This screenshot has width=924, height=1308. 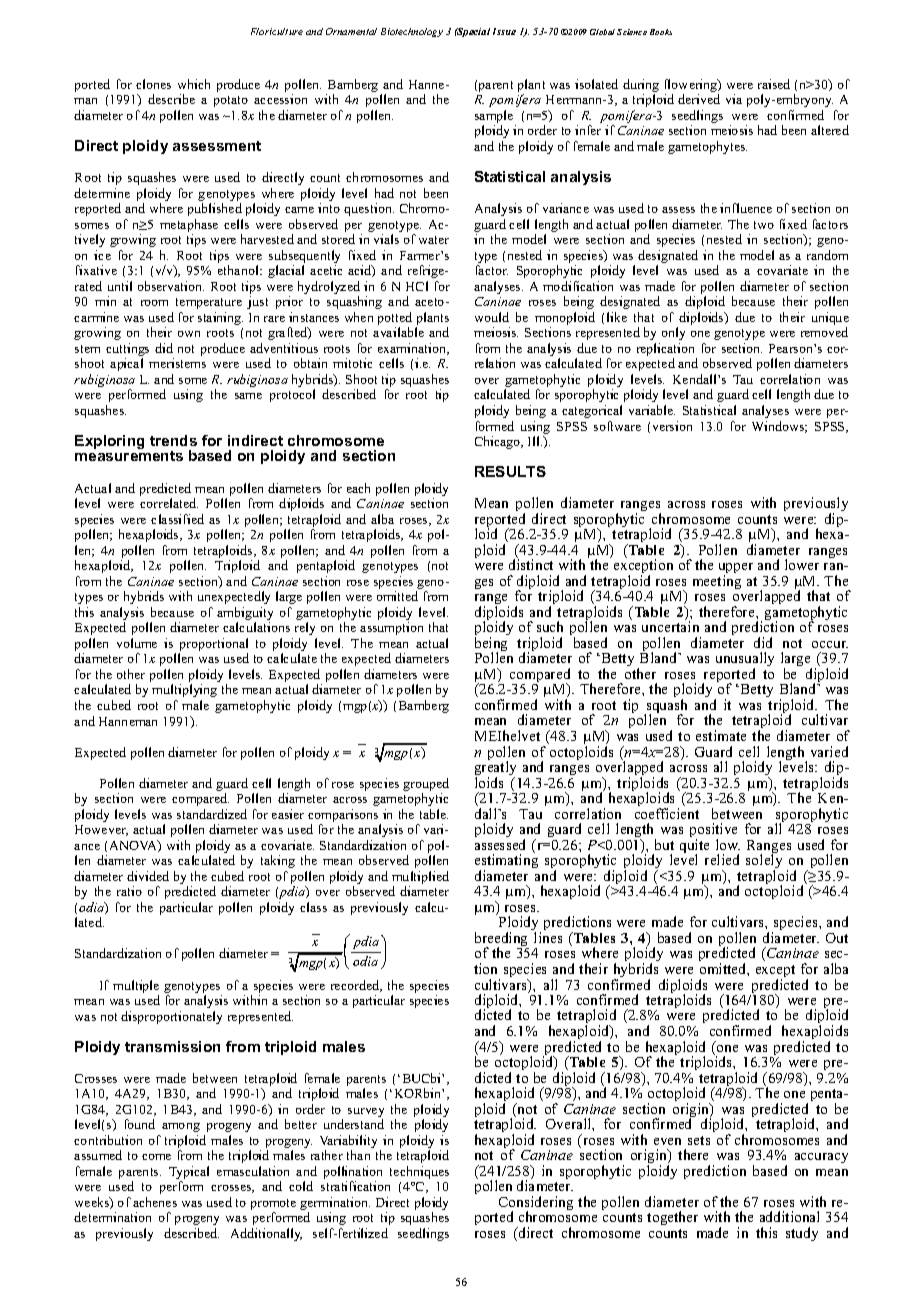 I want to click on Typical, so click(x=189, y=1174).
